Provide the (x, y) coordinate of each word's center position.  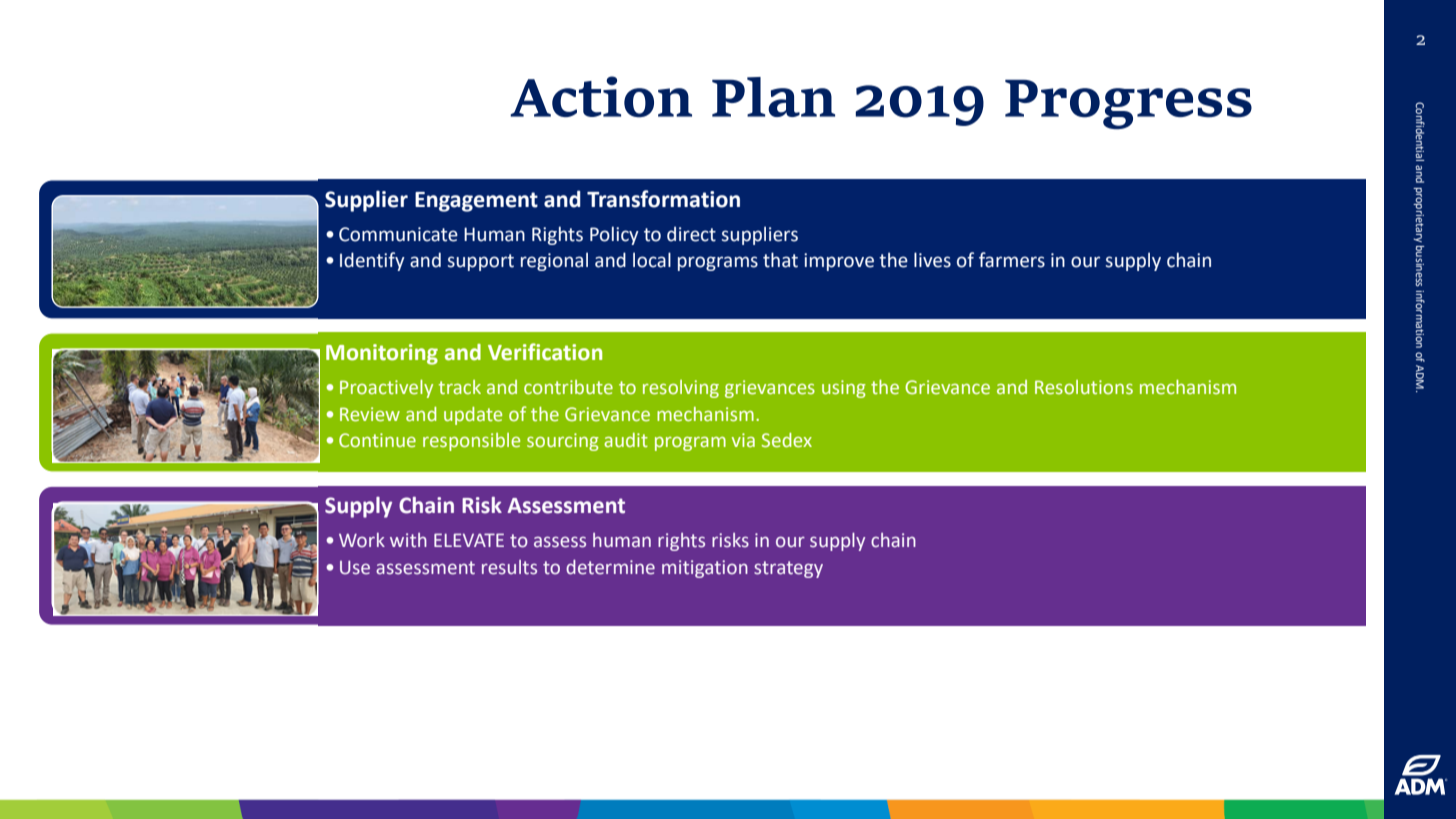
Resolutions (1084, 387)
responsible (471, 442)
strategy (788, 569)
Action (601, 97)
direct (691, 234)
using (844, 389)
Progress (1128, 104)
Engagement (476, 202)
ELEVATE (469, 540)
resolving (681, 389)
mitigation (705, 569)
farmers (1012, 260)
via (743, 440)
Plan (773, 97)
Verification (545, 352)
